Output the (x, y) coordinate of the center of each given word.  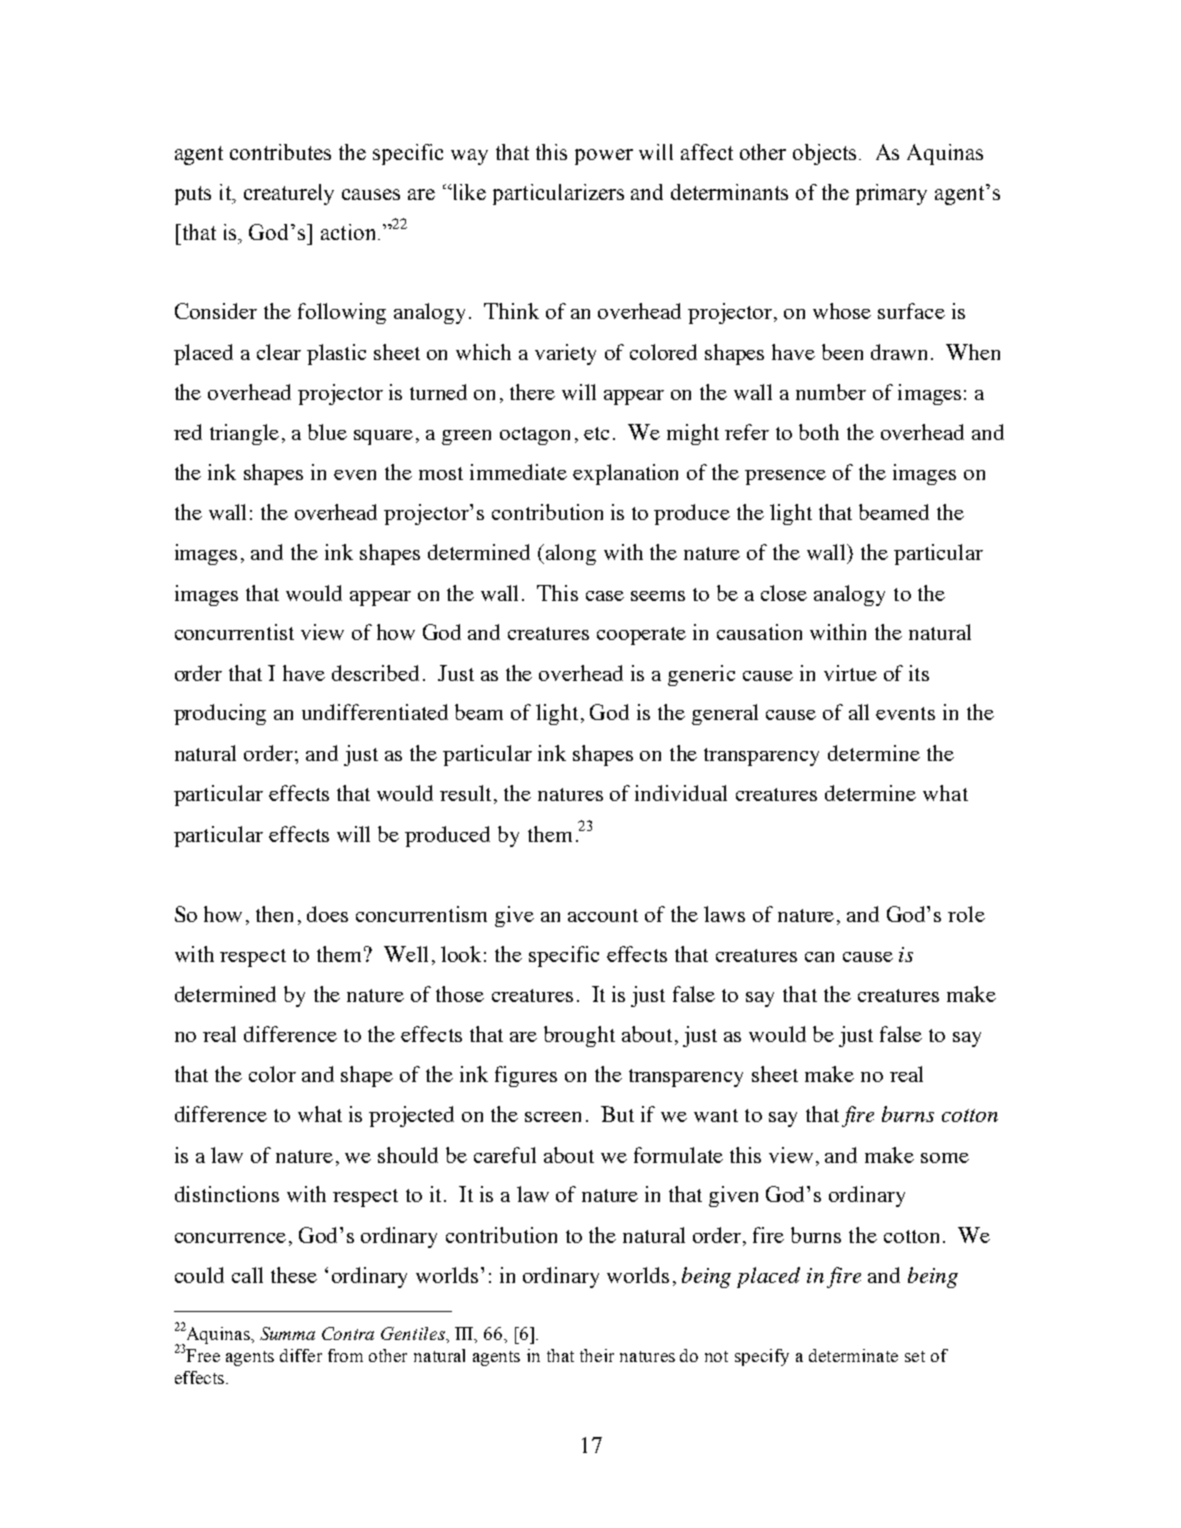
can (819, 957)
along (571, 554)
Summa (287, 1333)
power (604, 157)
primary (891, 194)
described (375, 673)
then (274, 914)
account (603, 915)
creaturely (289, 194)
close (784, 593)
